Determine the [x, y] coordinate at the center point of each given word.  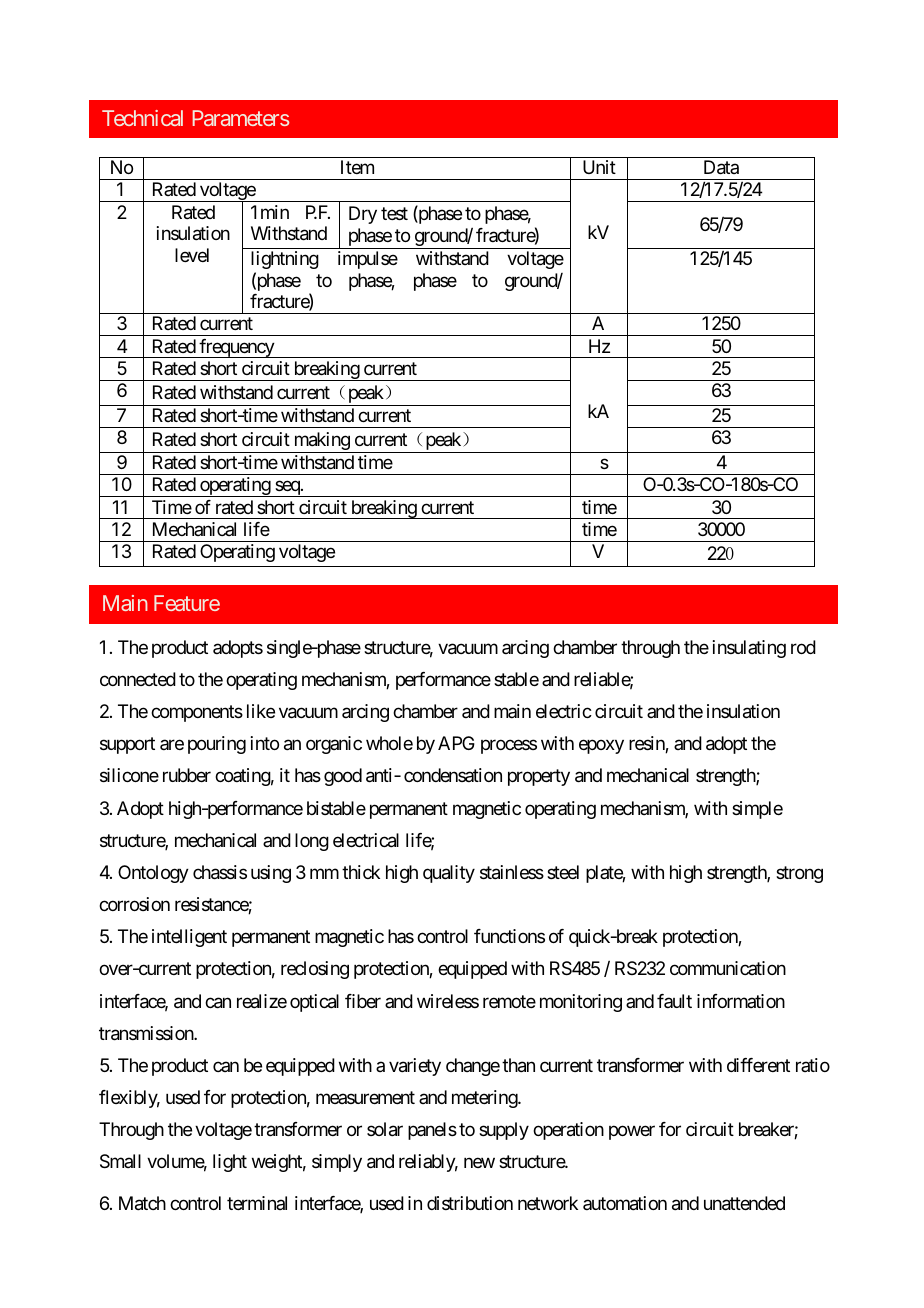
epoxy [601, 747]
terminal [257, 1203]
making [321, 442]
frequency [236, 348]
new [479, 1163]
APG [456, 743]
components [197, 713]
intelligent [189, 938]
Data [721, 167]
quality [449, 874]
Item [357, 167]
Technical [142, 118]
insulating [749, 649]
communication [728, 968]
